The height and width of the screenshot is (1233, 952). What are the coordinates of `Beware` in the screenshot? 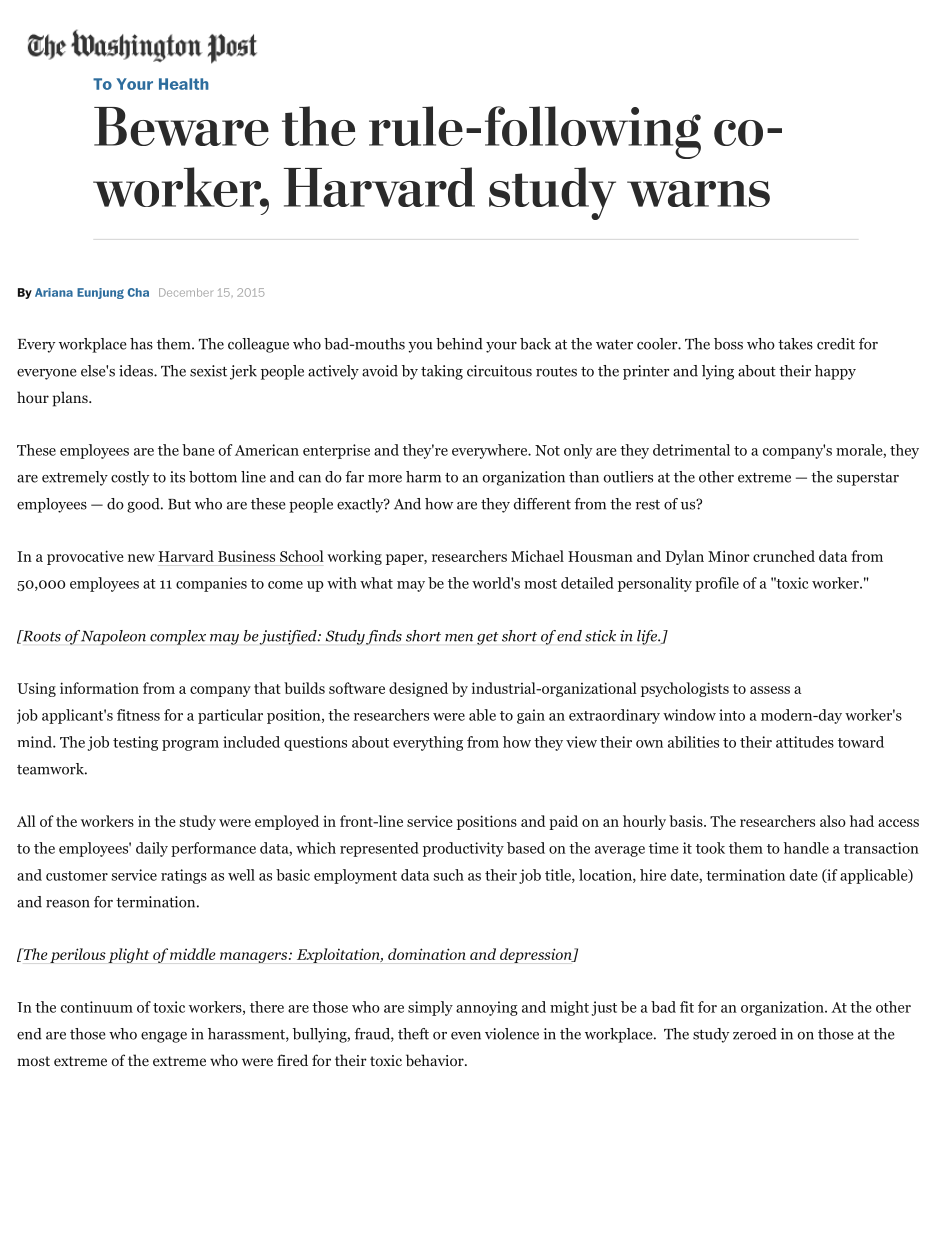 It's located at (181, 126).
